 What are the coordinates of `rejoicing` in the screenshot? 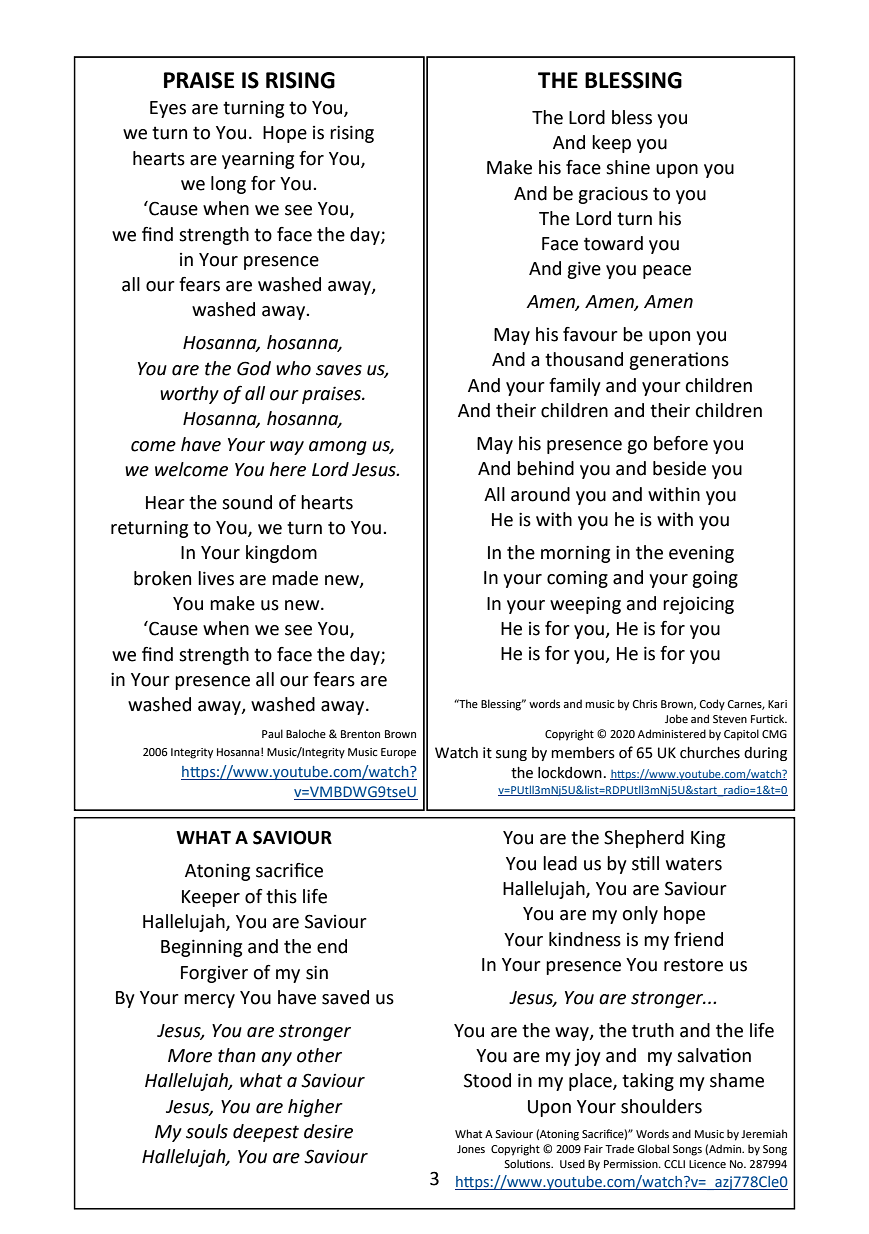 It's located at (698, 605).
